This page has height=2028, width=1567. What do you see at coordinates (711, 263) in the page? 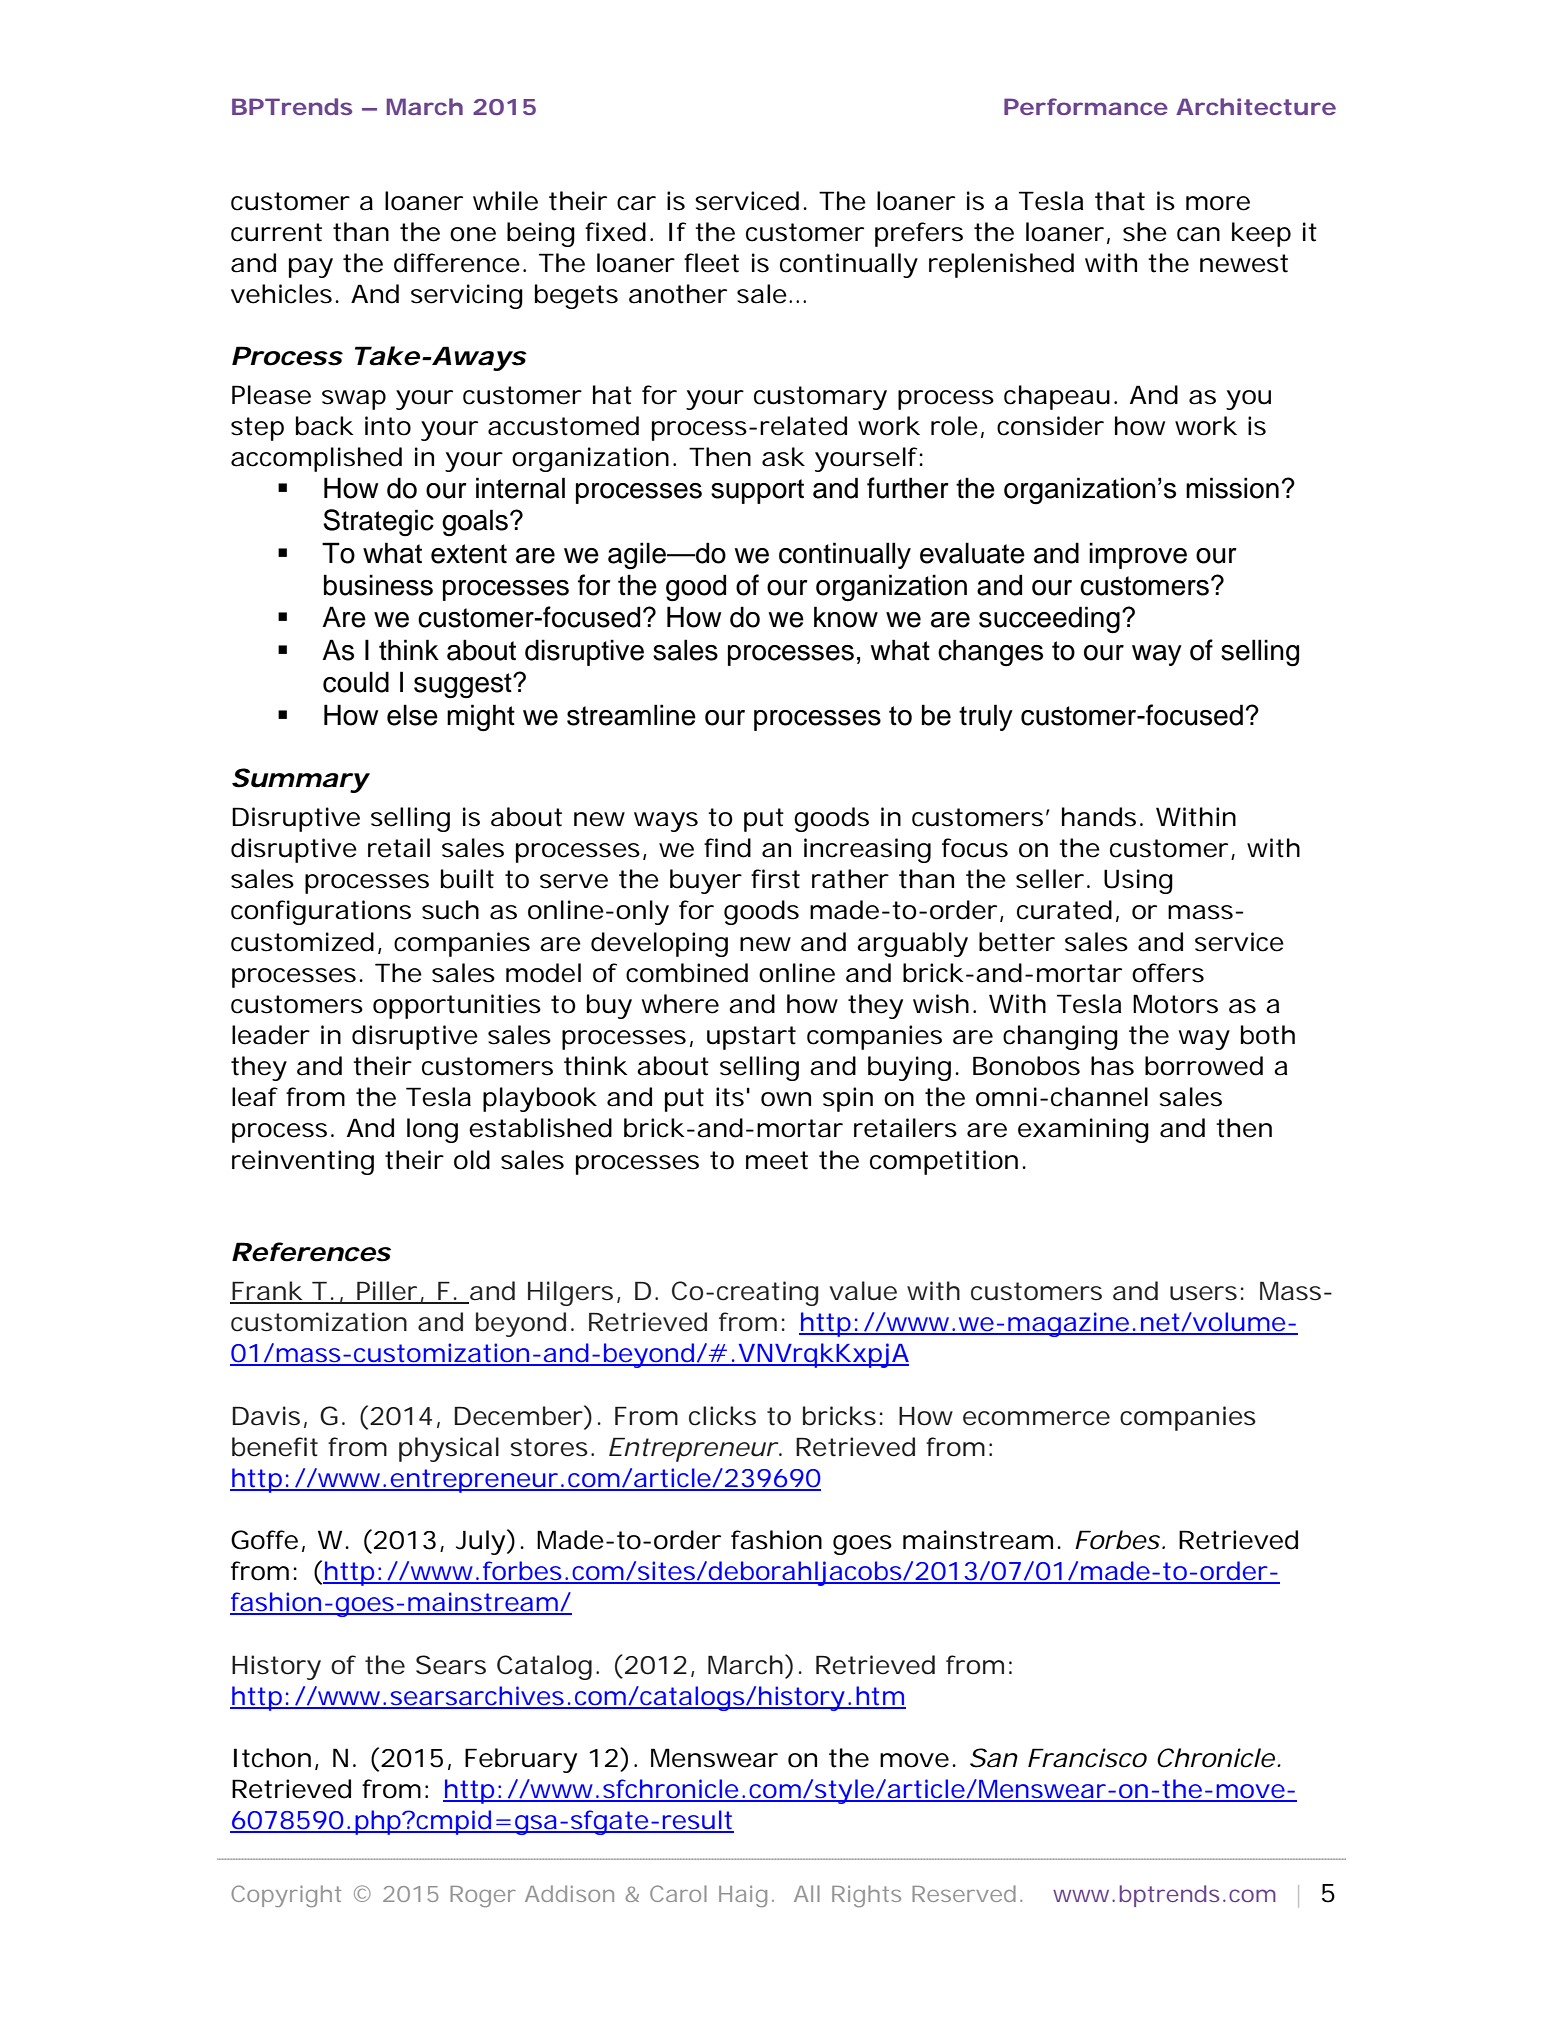
I see `fleet` at bounding box center [711, 263].
